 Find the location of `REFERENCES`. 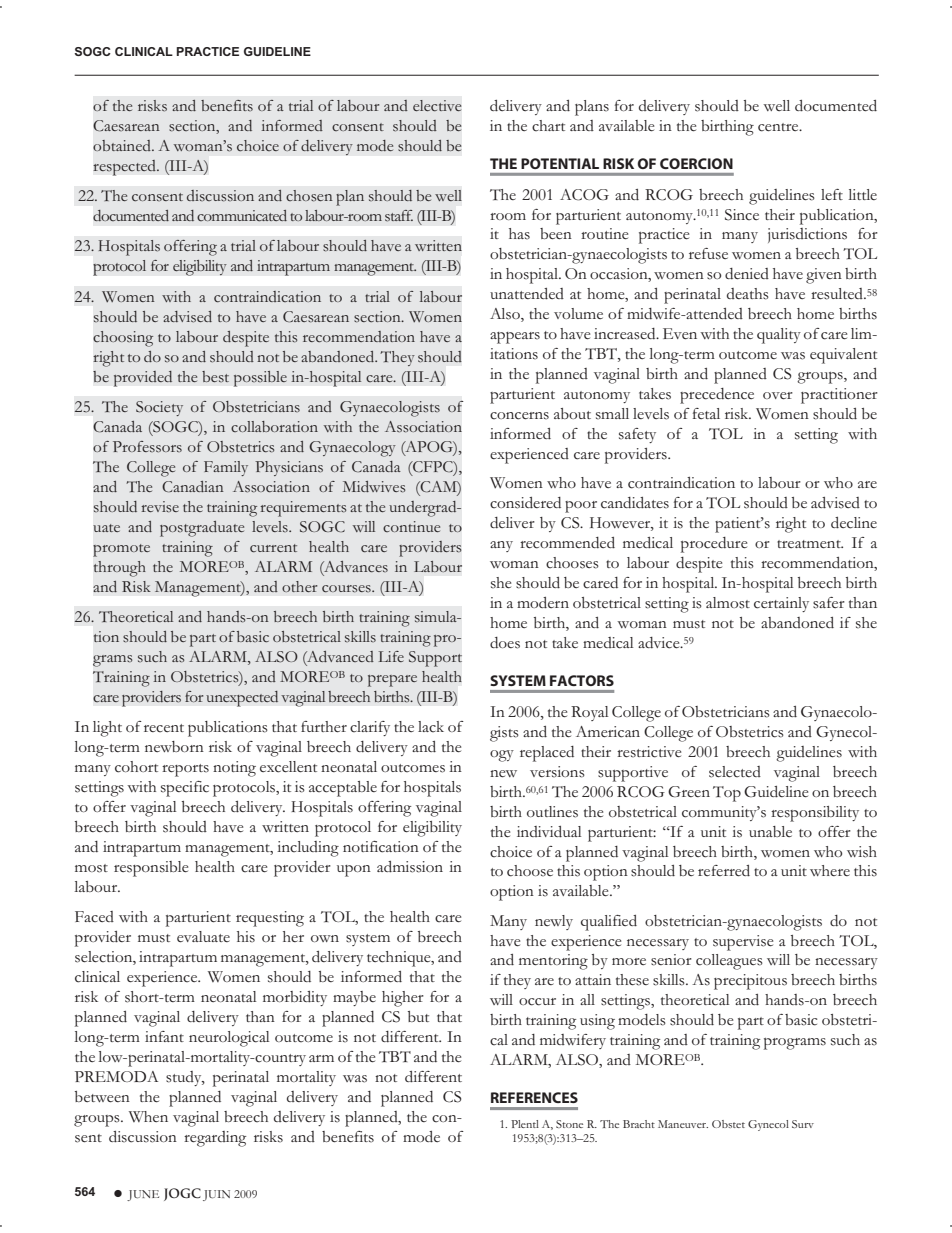

REFERENCES is located at coordinates (534, 1097).
